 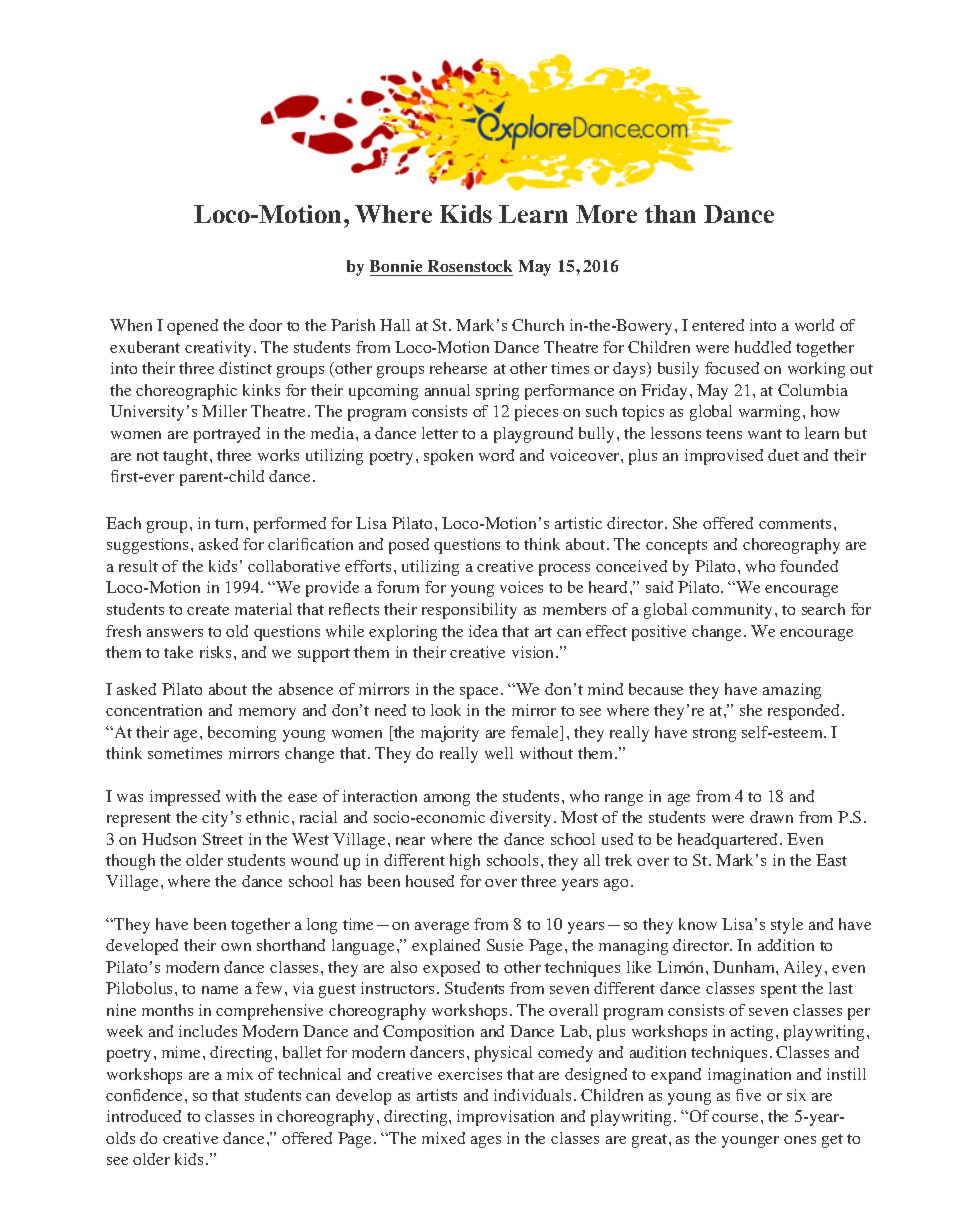 What do you see at coordinates (578, 523) in the screenshot?
I see `artistic` at bounding box center [578, 523].
